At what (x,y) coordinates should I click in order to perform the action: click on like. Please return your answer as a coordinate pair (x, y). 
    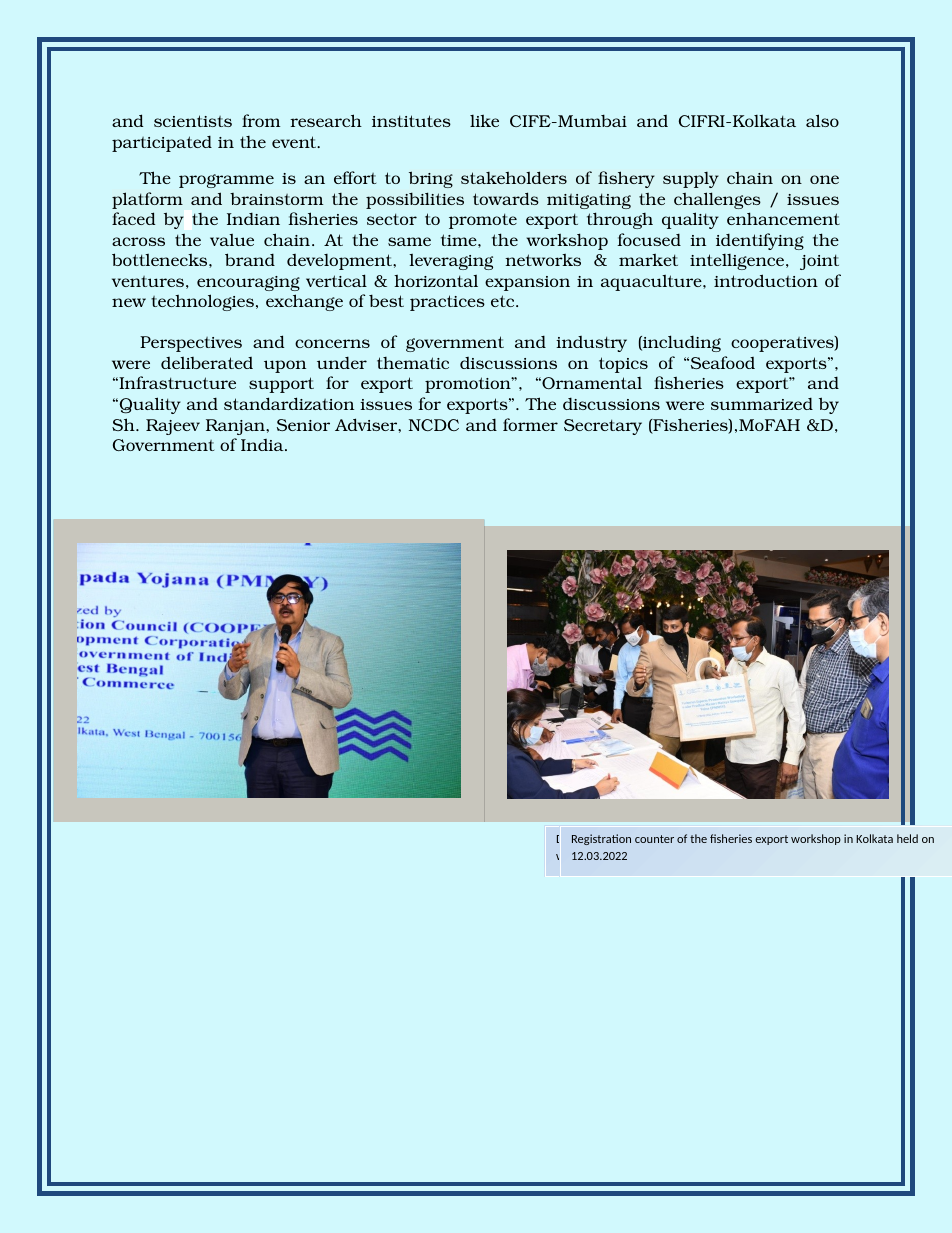
    Looking at the image, I should click on (484, 121).
